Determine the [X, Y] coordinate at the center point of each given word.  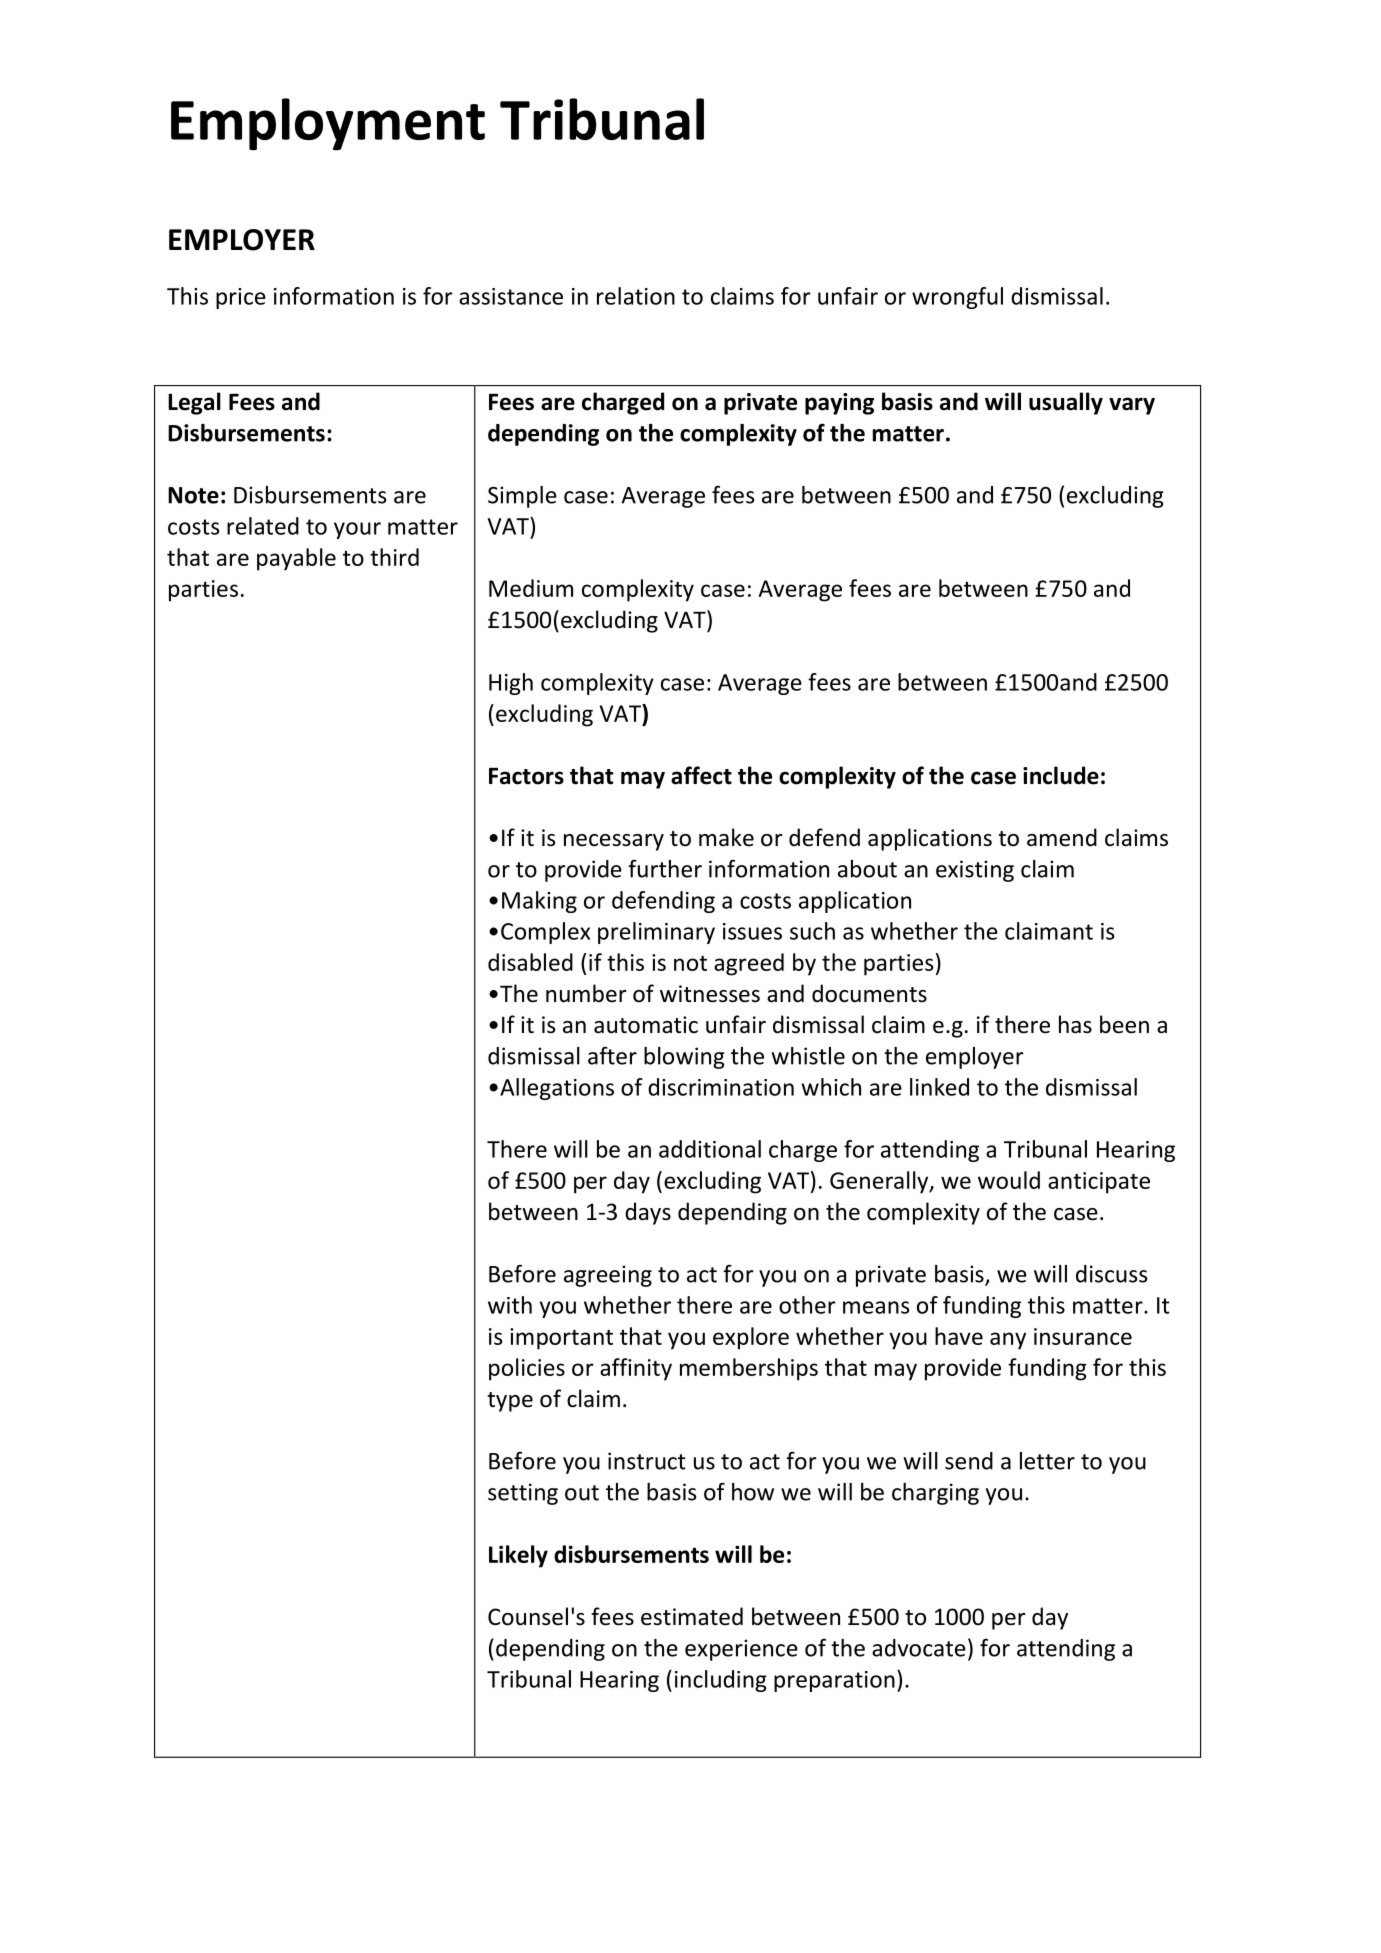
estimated [692, 1616]
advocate [919, 1648]
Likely [518, 1556]
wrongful [957, 298]
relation [636, 296]
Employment [328, 124]
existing [975, 871]
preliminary [656, 933]
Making [539, 902]
